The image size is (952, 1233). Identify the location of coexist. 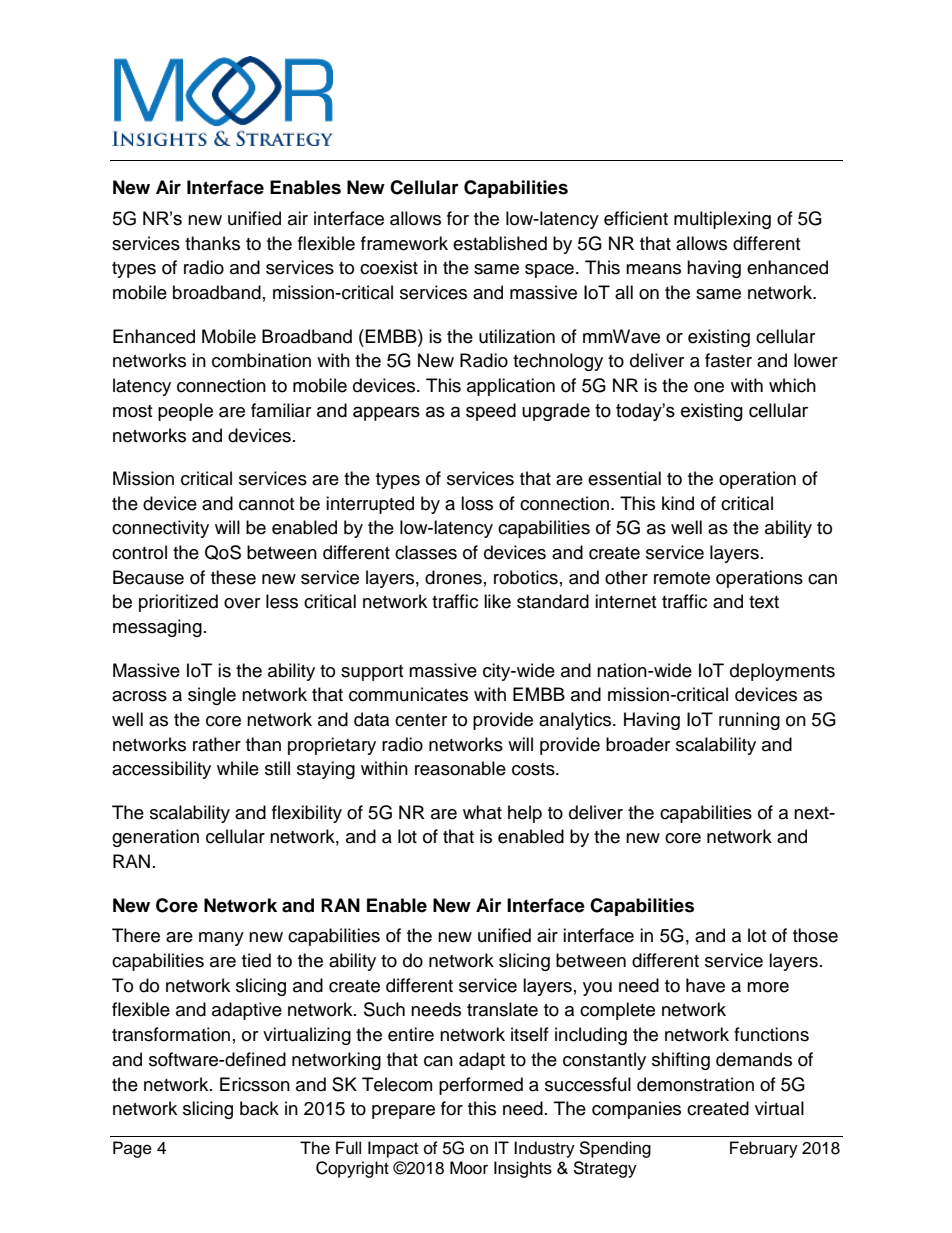
(389, 267).
